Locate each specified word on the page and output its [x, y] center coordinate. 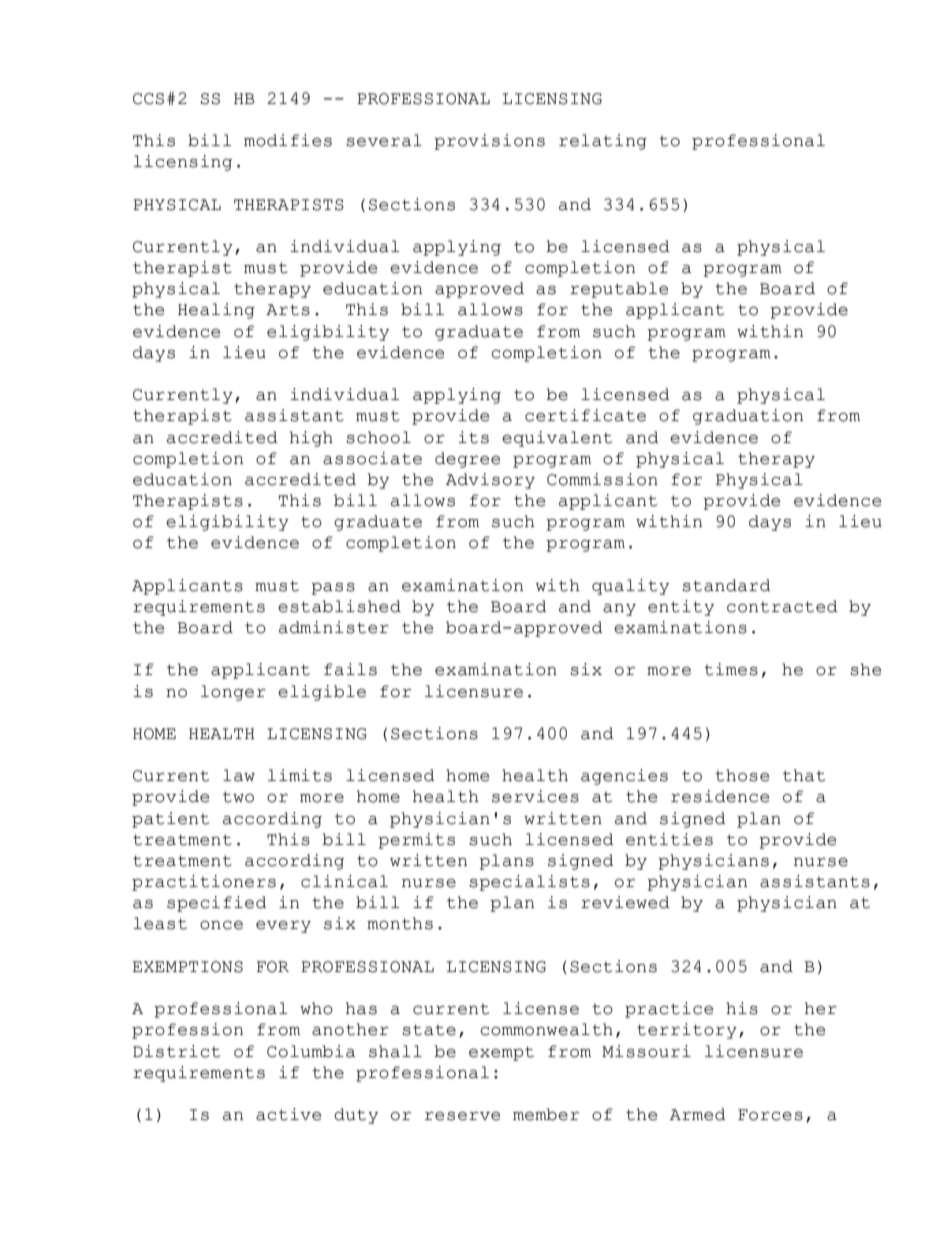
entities [669, 839]
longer [233, 693]
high [311, 439]
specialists [529, 883]
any [619, 610]
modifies [288, 140]
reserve [462, 1116]
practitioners [204, 883]
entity [681, 608]
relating [603, 142]
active [288, 1114]
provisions [489, 142]
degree [467, 460]
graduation [748, 417]
